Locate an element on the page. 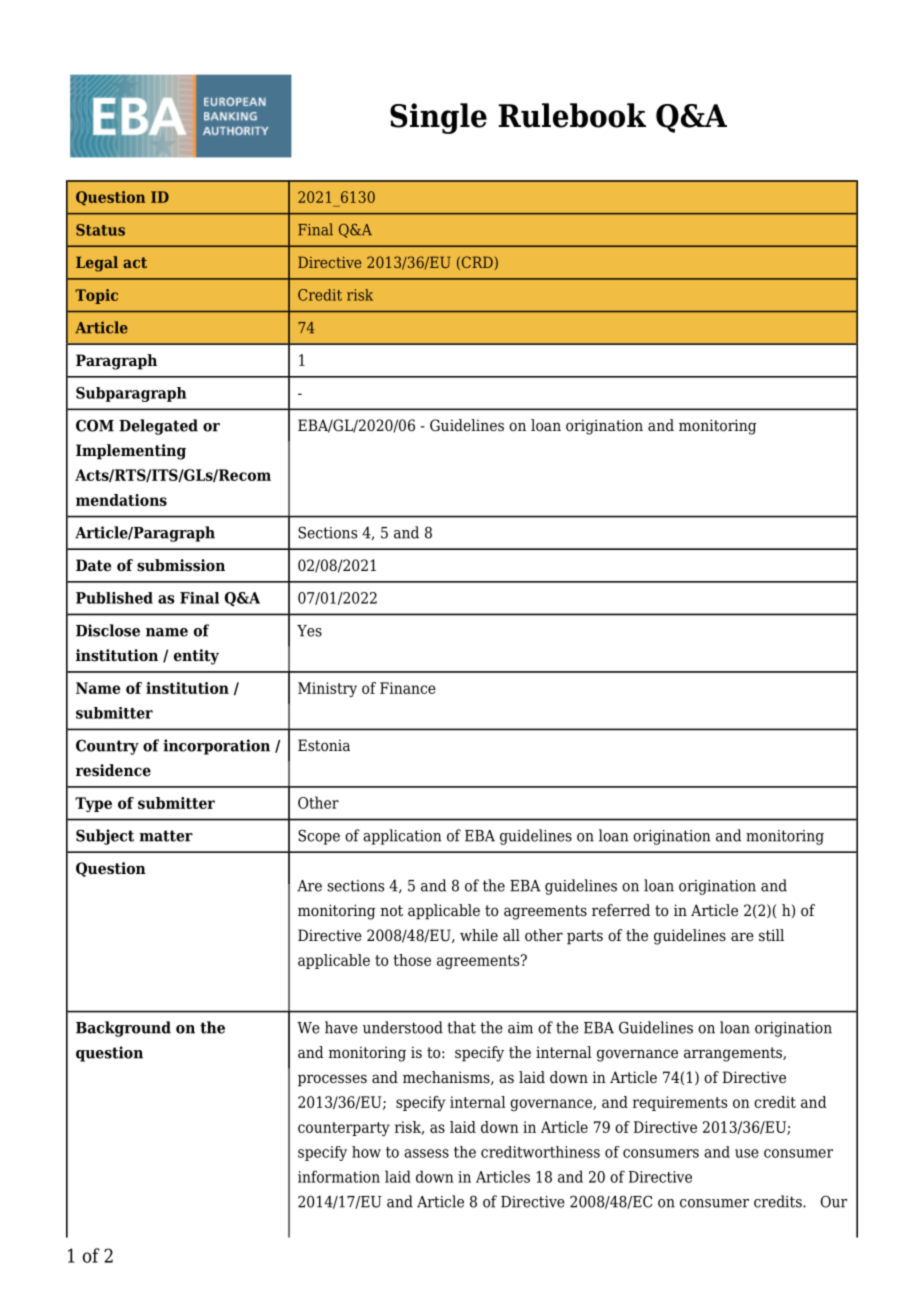  referred is located at coordinates (621, 910).
